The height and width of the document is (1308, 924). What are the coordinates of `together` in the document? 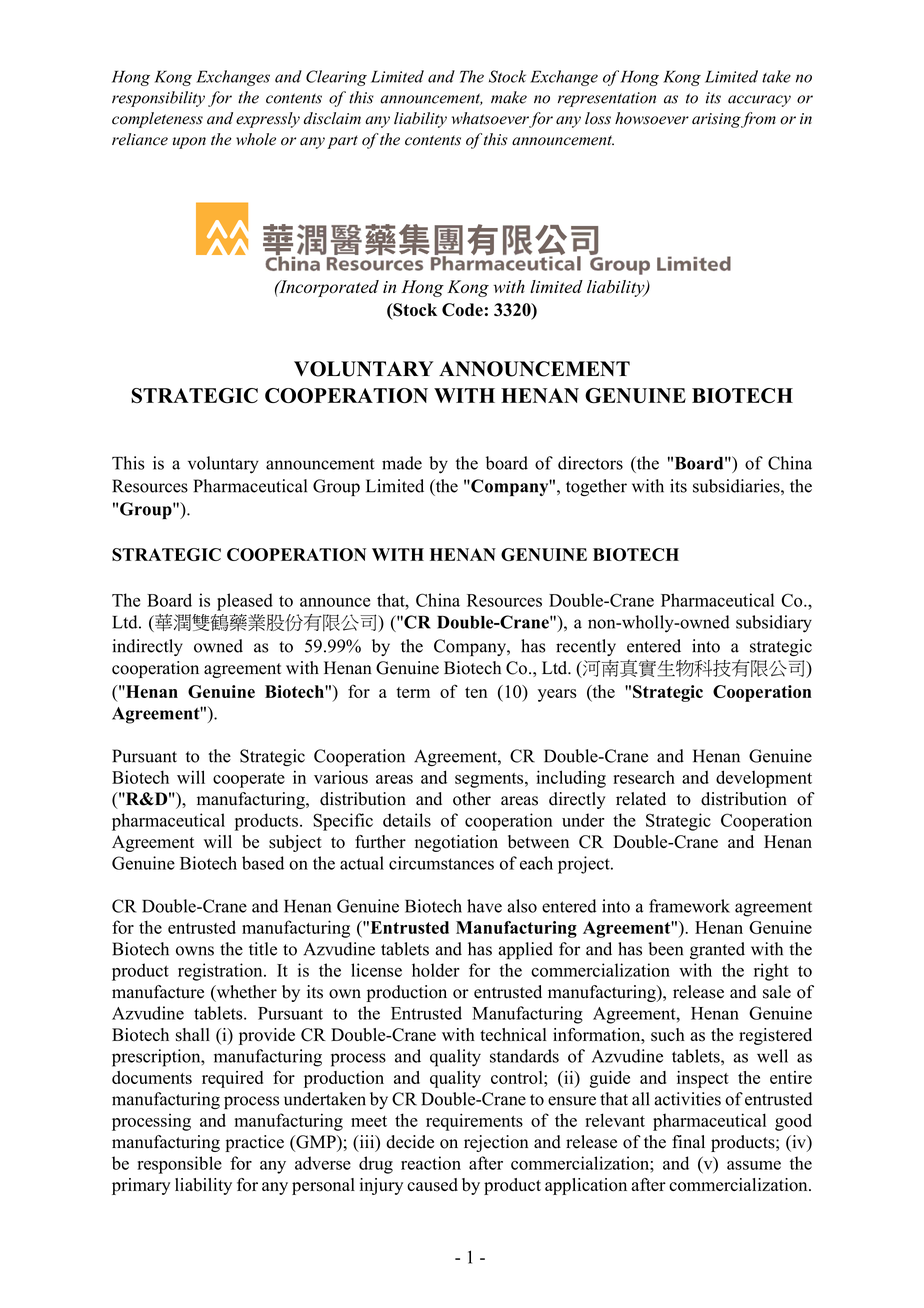 It's located at (596, 488).
